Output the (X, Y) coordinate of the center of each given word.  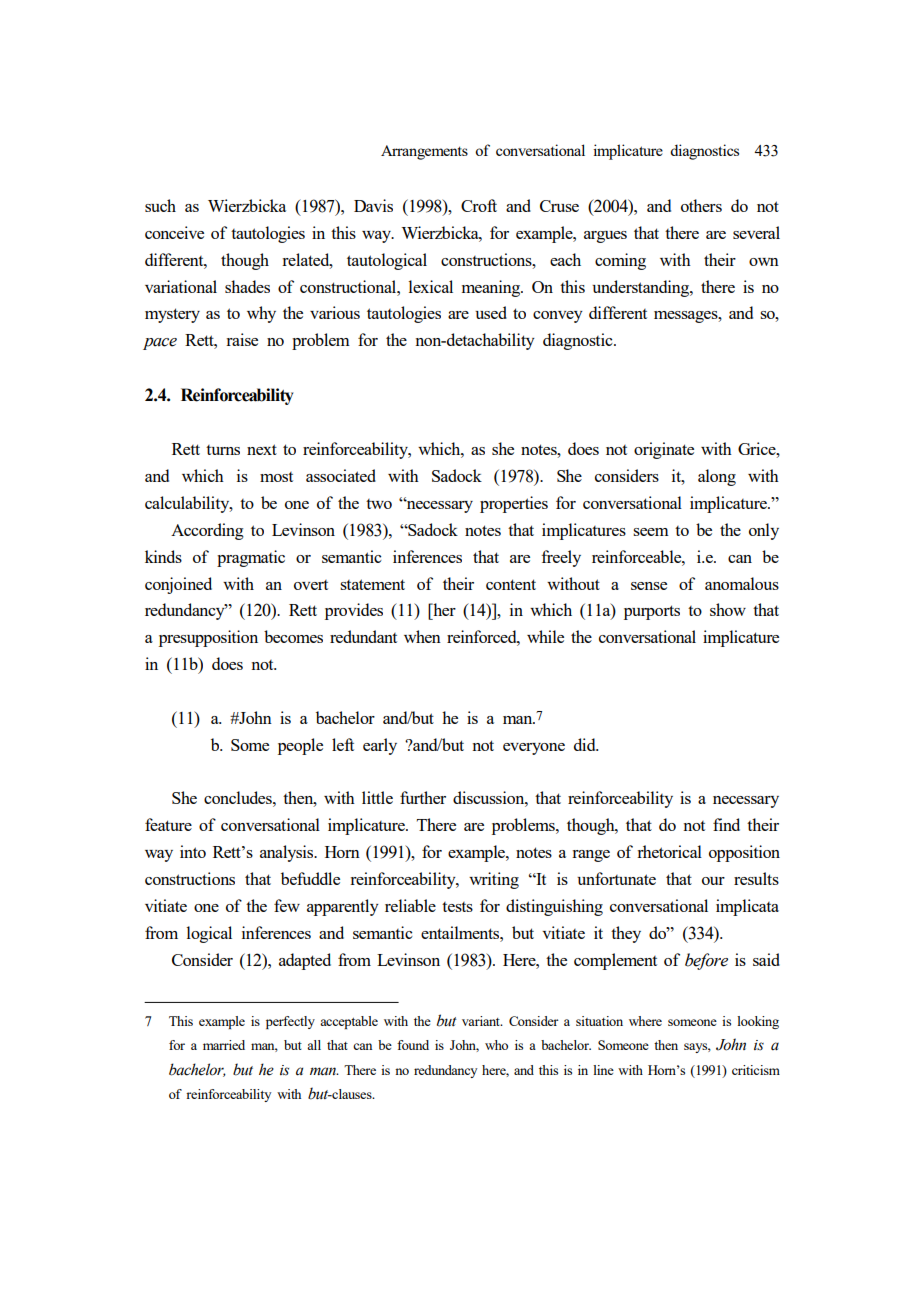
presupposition (208, 638)
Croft (479, 205)
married (224, 1045)
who (496, 1045)
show (728, 609)
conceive (174, 232)
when (422, 636)
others (701, 205)
